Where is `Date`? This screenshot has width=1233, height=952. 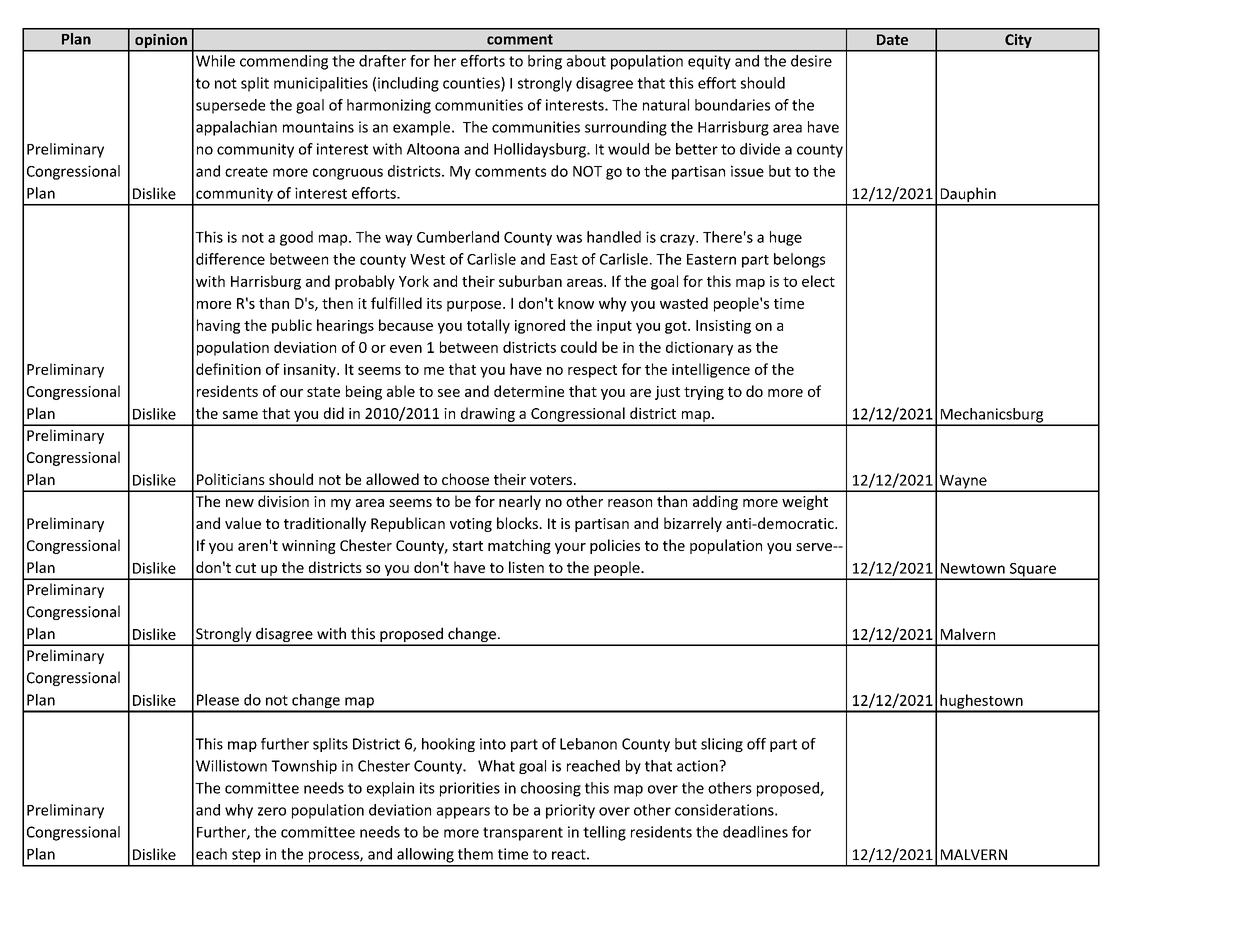
Date is located at coordinates (892, 39).
